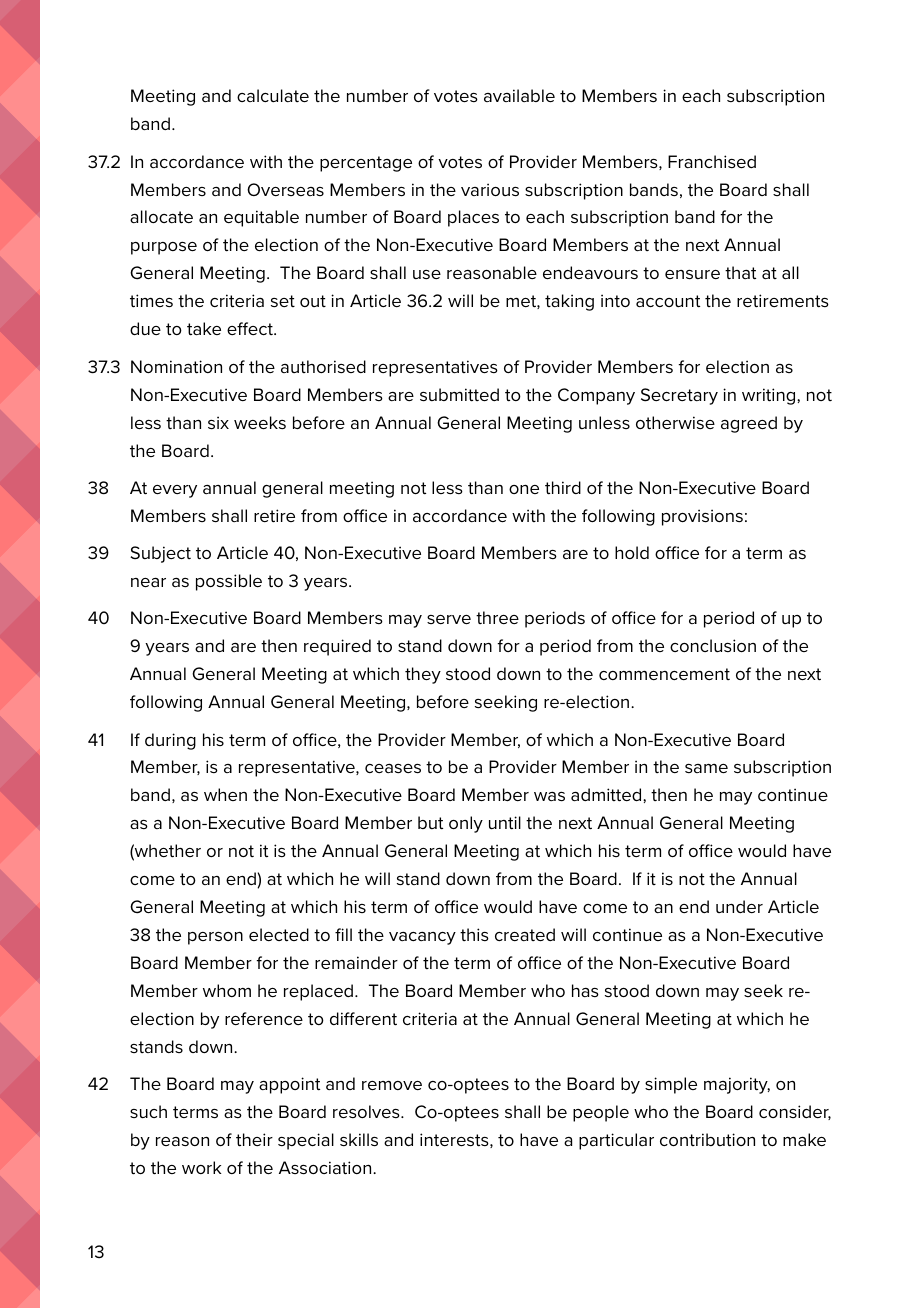 The image size is (924, 1308). I want to click on Franchised, so click(712, 161).
